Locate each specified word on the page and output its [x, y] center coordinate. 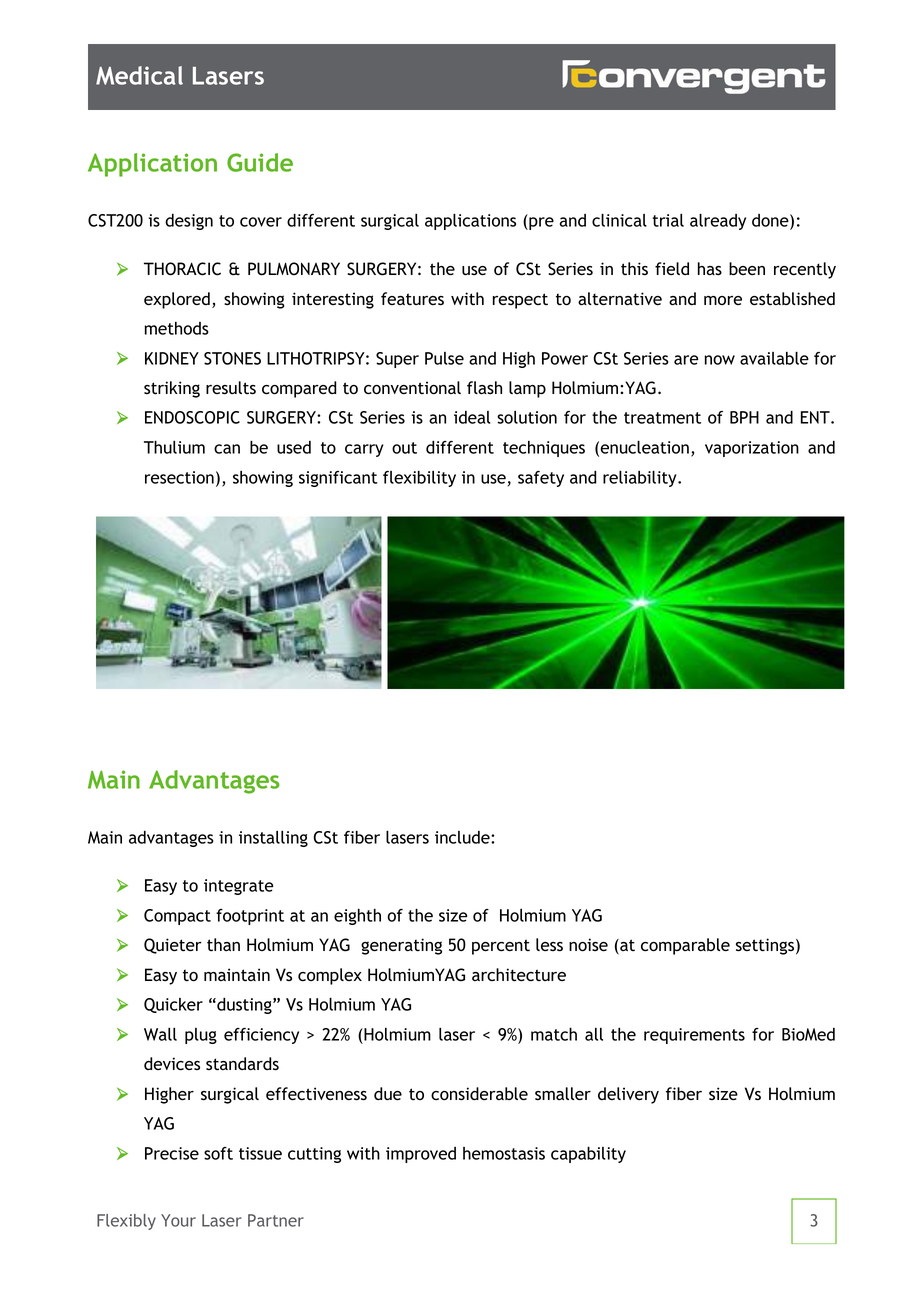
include [463, 837]
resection [179, 477]
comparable [685, 946]
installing [273, 839]
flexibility [419, 479]
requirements [694, 1036]
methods [177, 328]
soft [218, 1153]
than [223, 944]
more [723, 300]
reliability [641, 479]
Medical [139, 75]
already [718, 222]
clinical [619, 220]
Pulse [444, 358]
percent [501, 947]
